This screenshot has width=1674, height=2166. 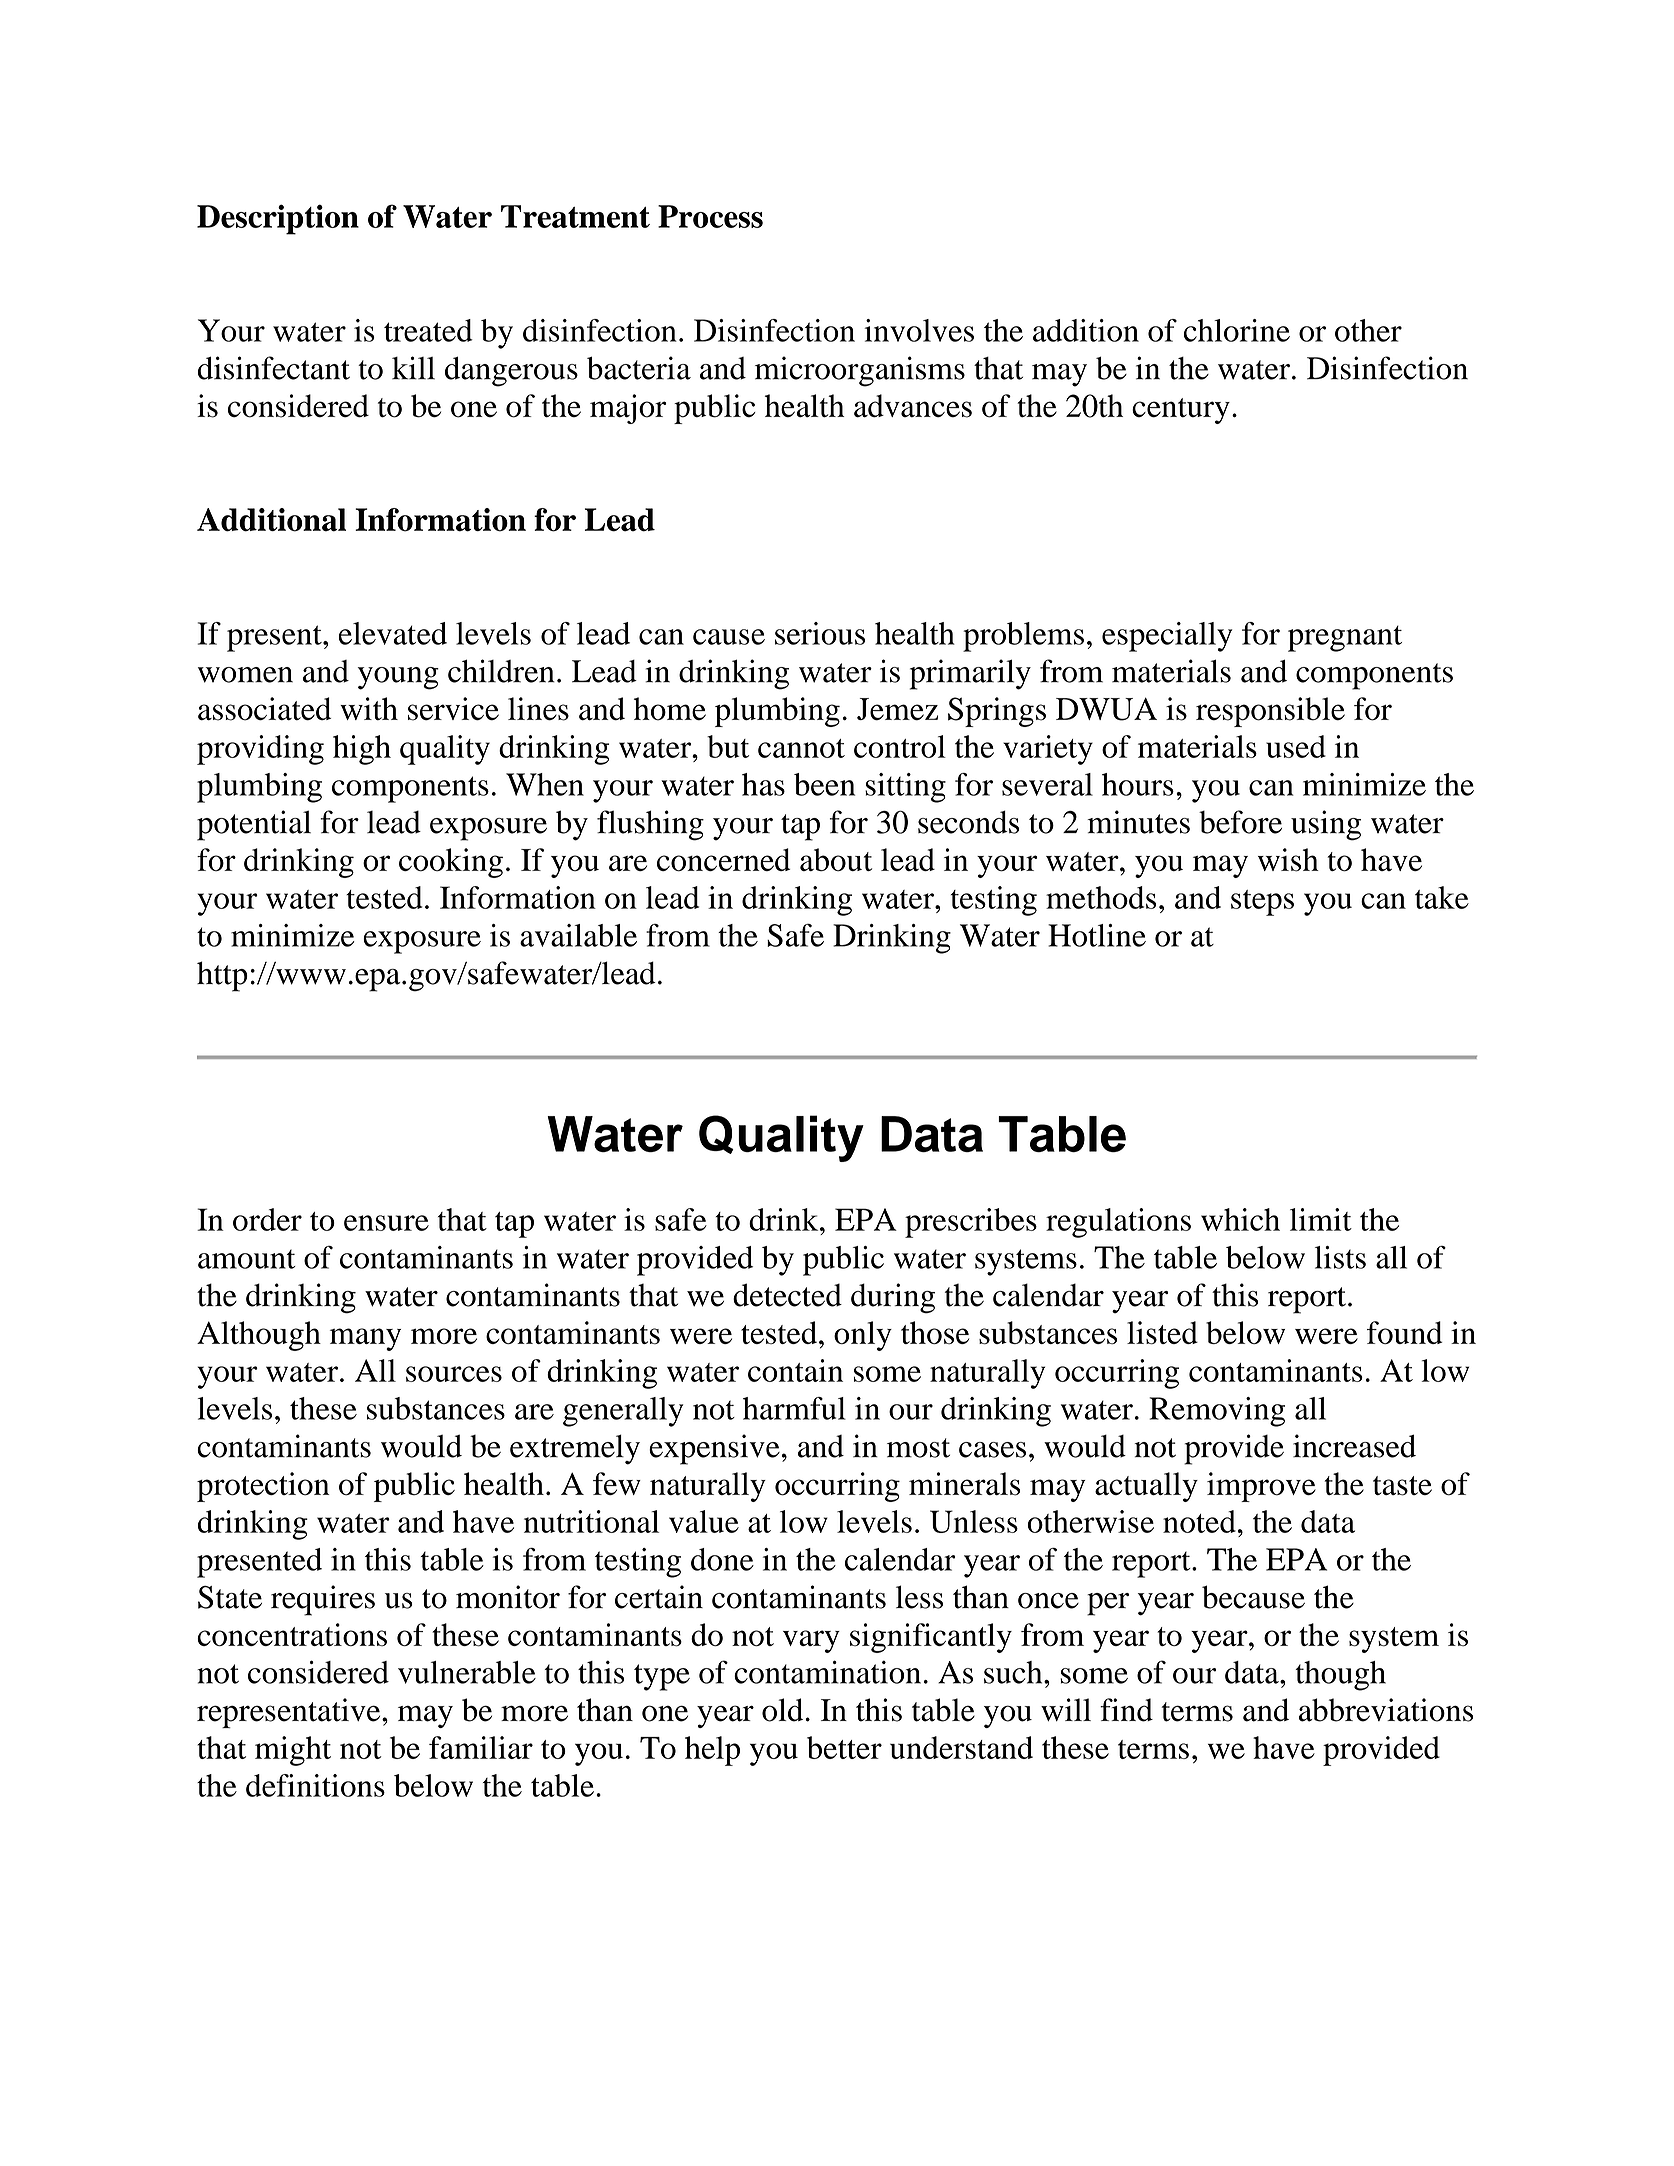 I want to click on might, so click(x=293, y=1751).
